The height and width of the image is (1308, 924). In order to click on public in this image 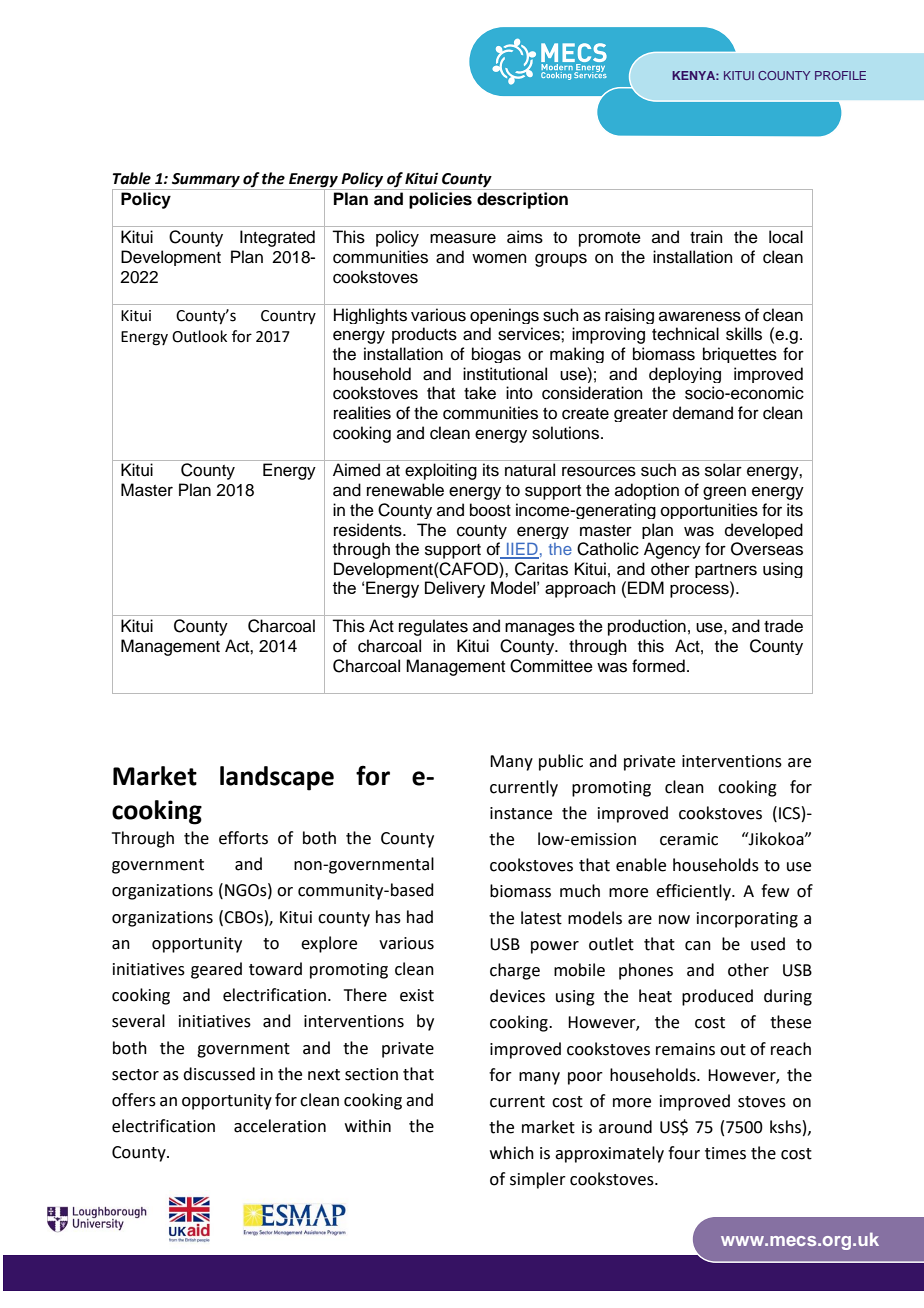, I will do `click(561, 762)`.
